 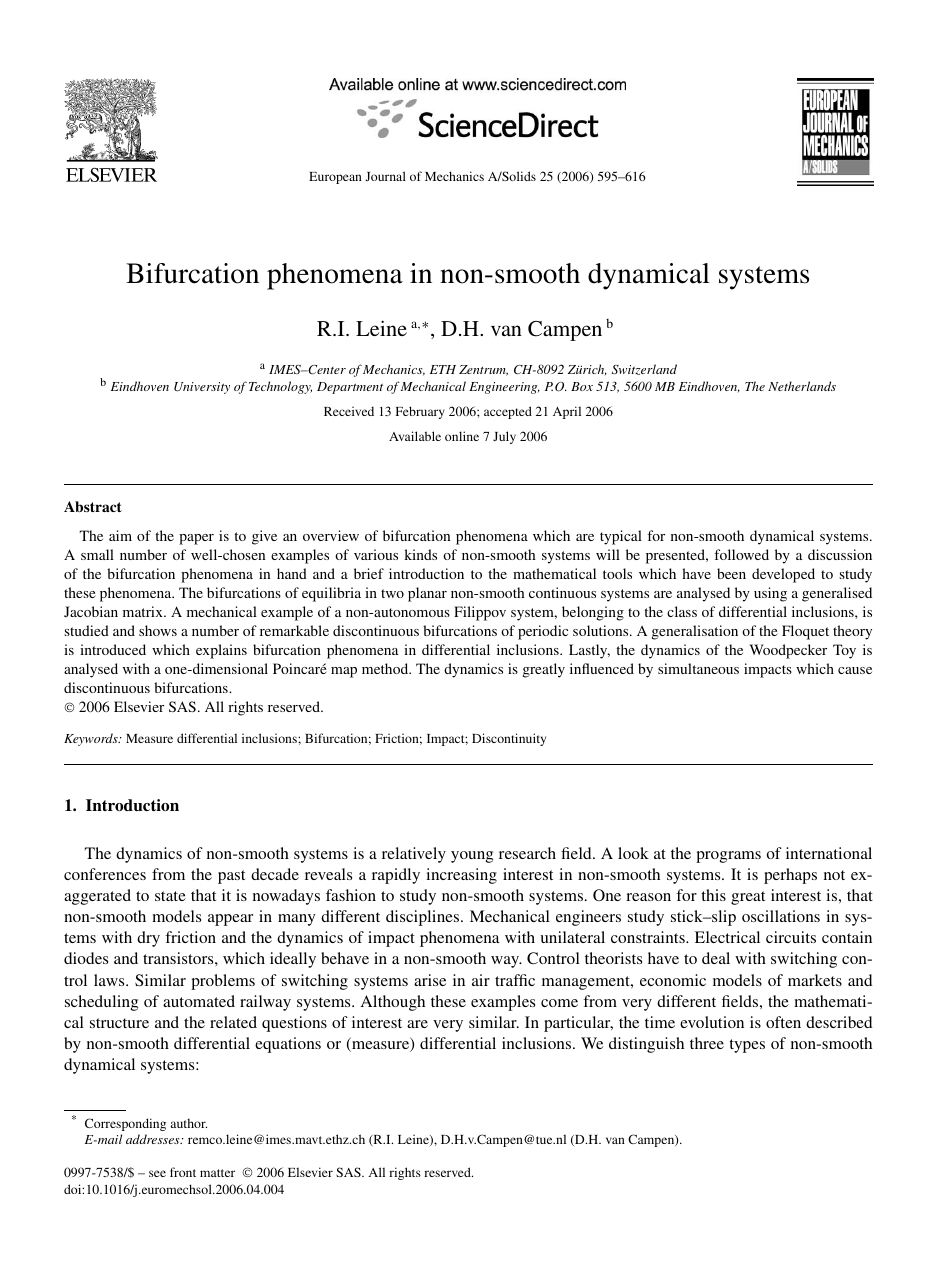 I want to click on method, so click(x=386, y=668).
